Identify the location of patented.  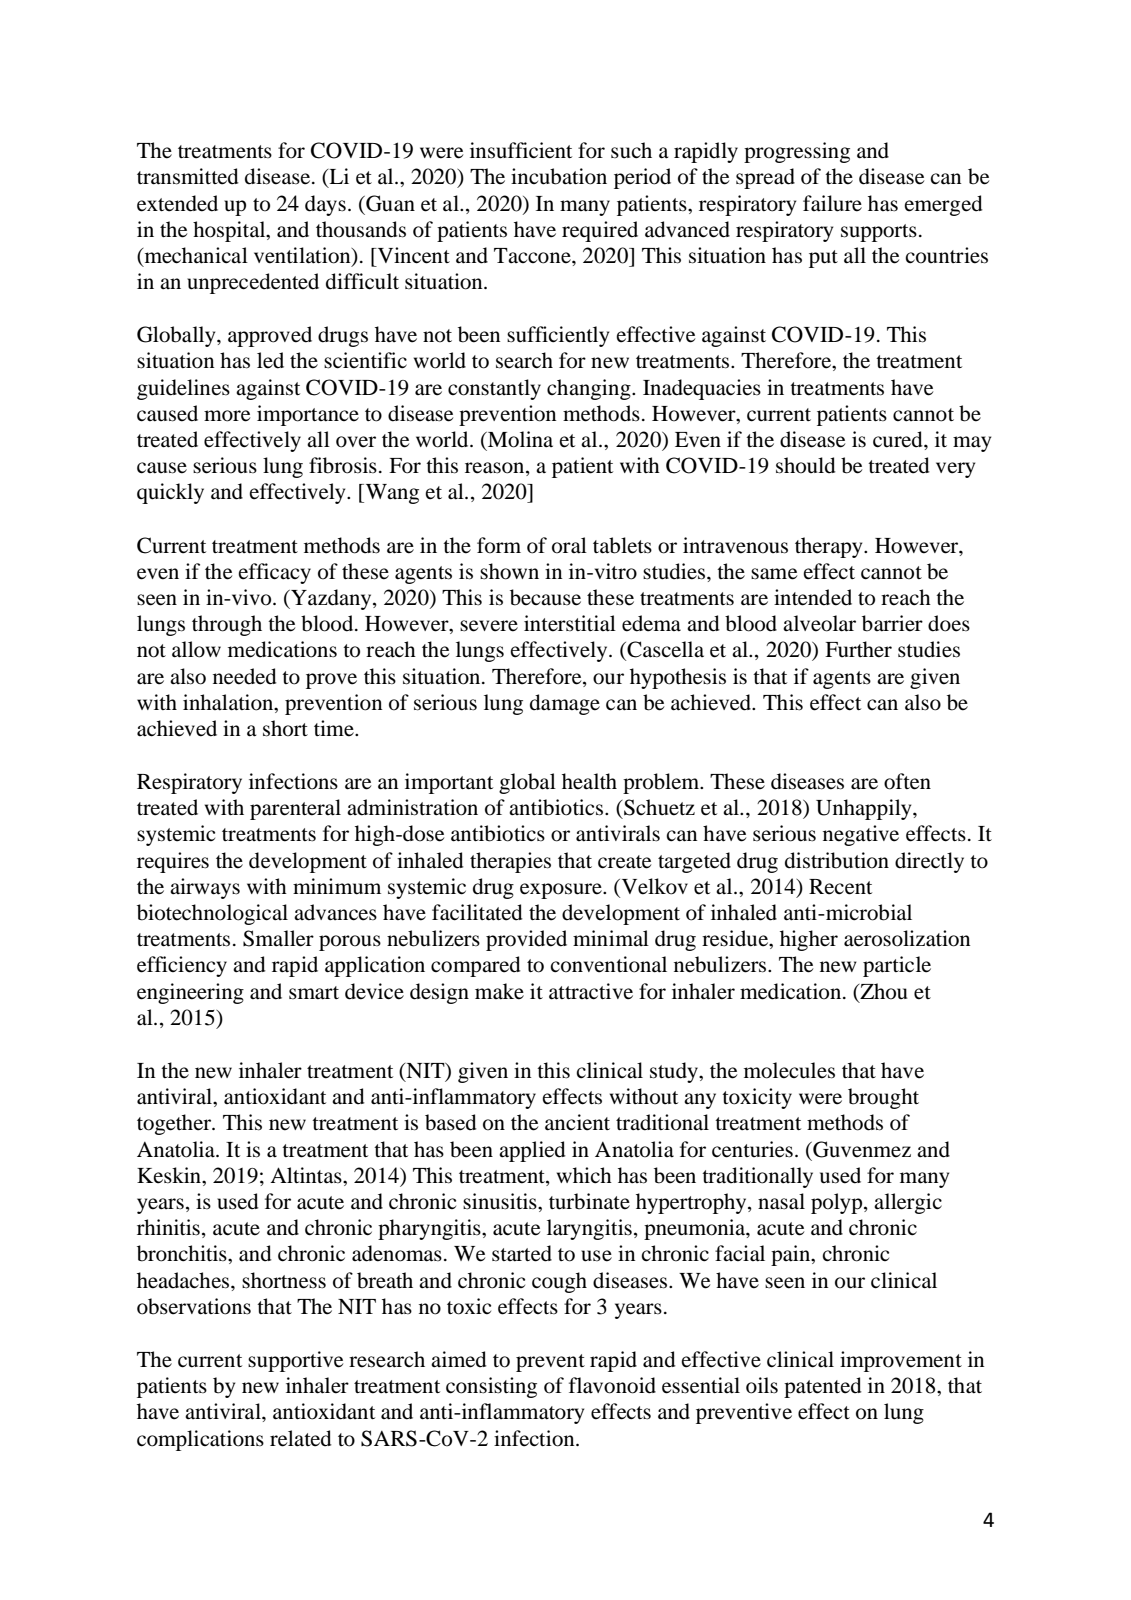
(823, 1387).
